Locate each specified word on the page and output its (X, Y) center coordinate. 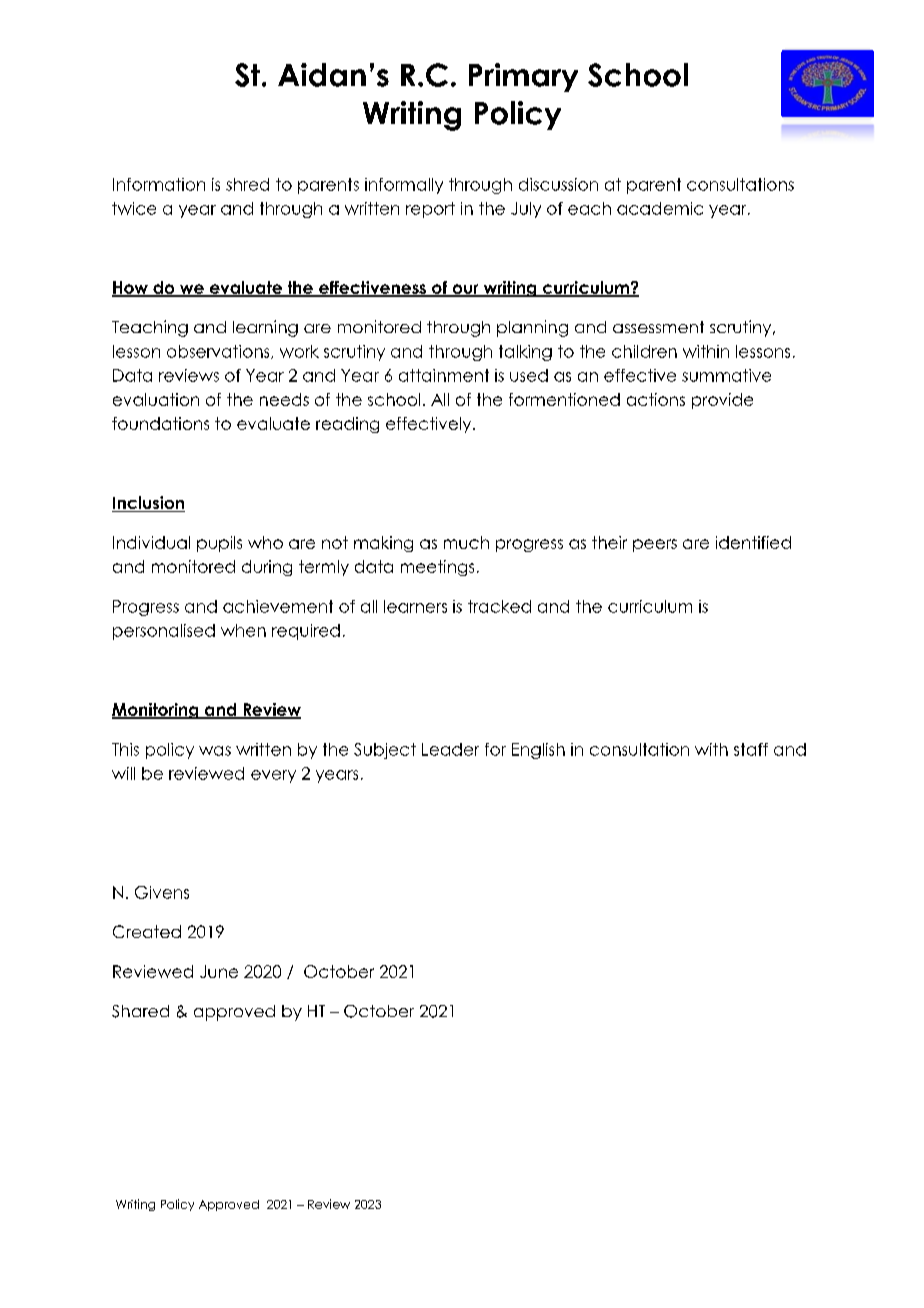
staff (751, 749)
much (466, 542)
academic (660, 208)
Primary (523, 77)
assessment (658, 327)
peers (655, 545)
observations (219, 352)
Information (159, 184)
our (465, 290)
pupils (219, 544)
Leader (450, 749)
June (219, 971)
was (215, 751)
